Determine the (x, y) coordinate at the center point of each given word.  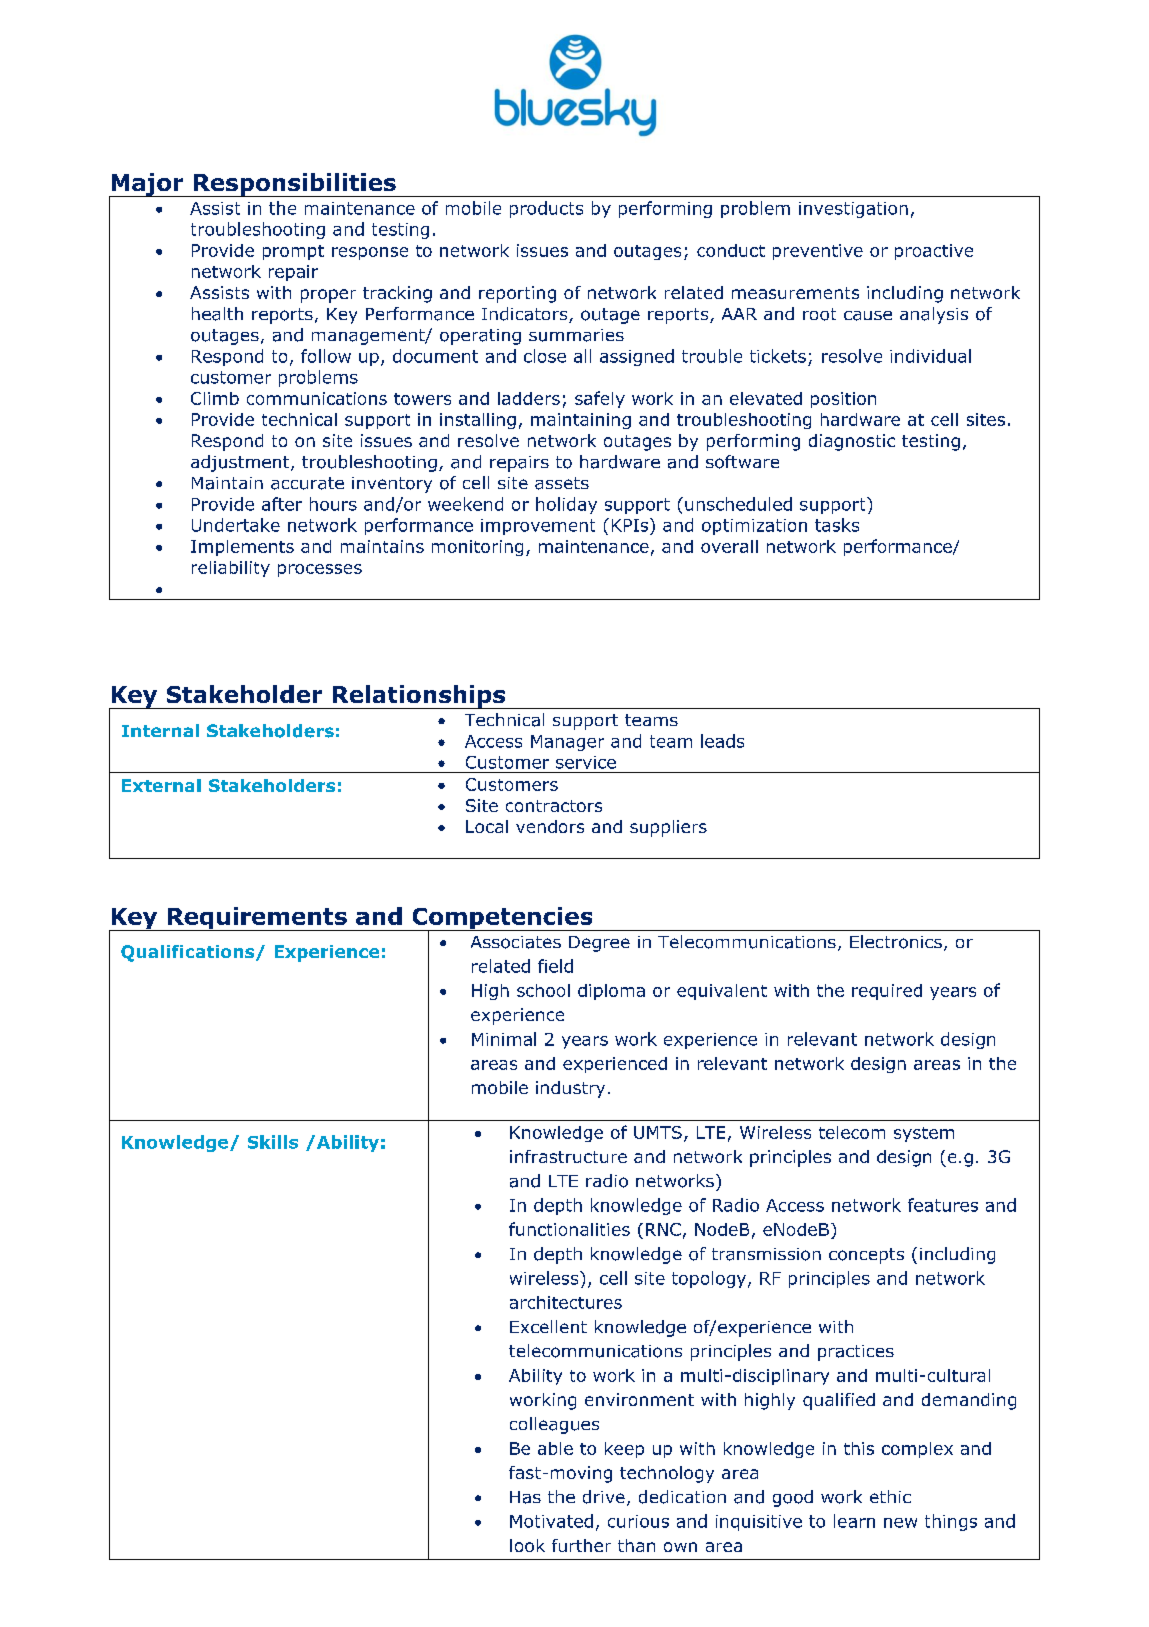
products (546, 209)
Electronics (896, 942)
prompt (293, 252)
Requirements (257, 919)
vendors (550, 826)
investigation (853, 210)
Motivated (551, 1521)
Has (525, 1497)
